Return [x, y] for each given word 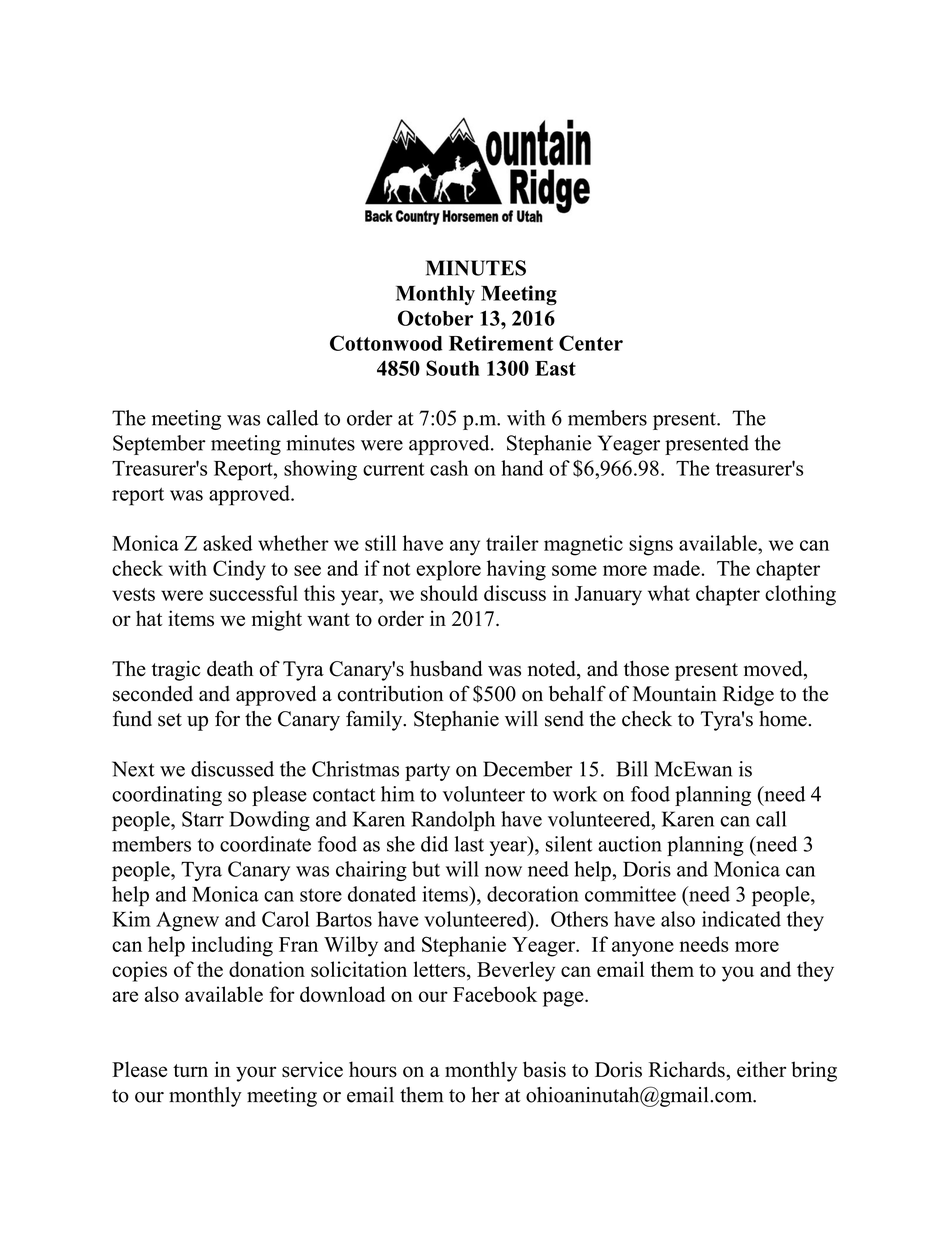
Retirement [501, 343]
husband [446, 668]
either [761, 1069]
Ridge [748, 696]
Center [591, 343]
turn [190, 1070]
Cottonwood [386, 343]
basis [544, 1069]
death [230, 668]
